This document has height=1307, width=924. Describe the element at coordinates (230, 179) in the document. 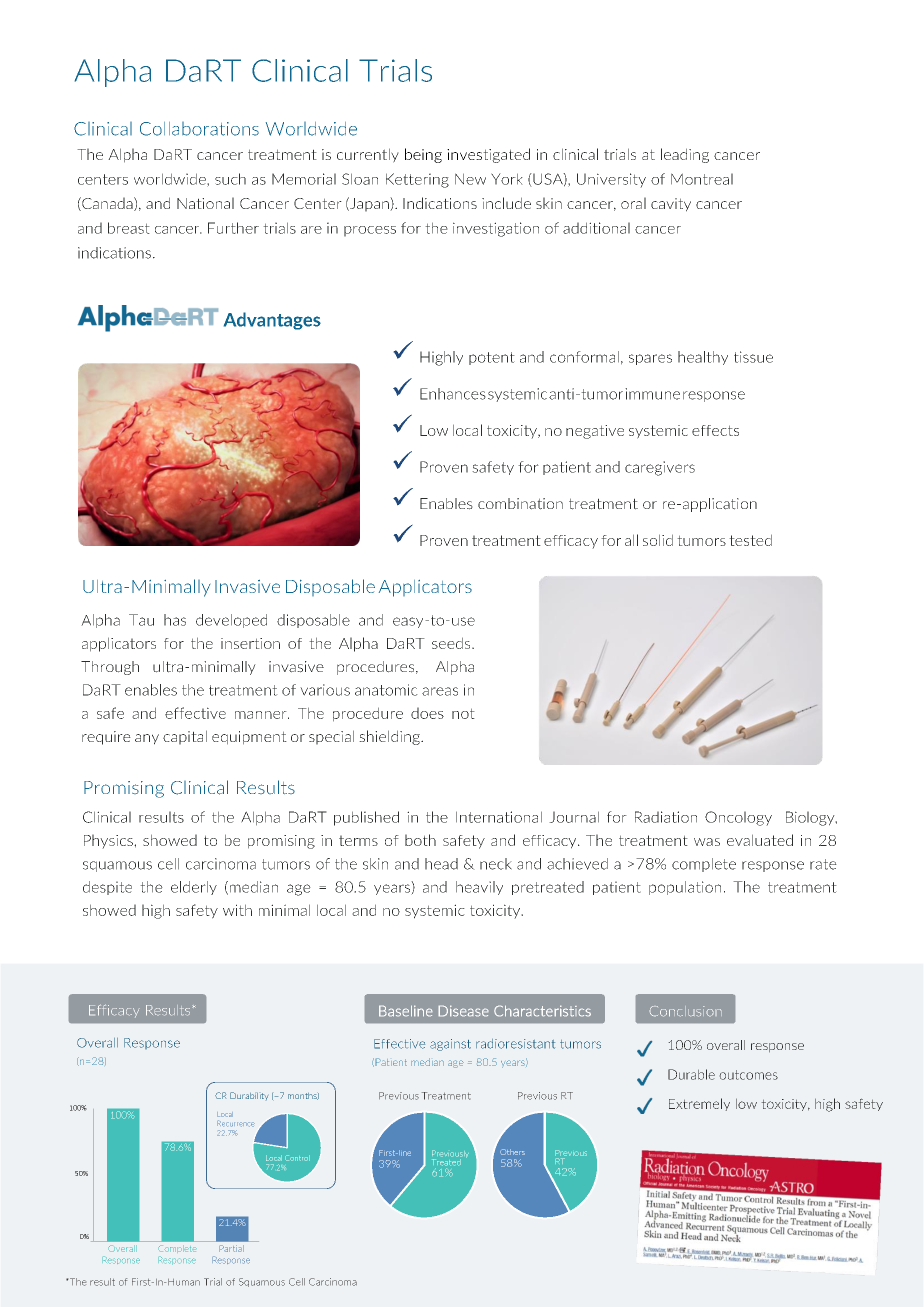

I see `such` at that location.
